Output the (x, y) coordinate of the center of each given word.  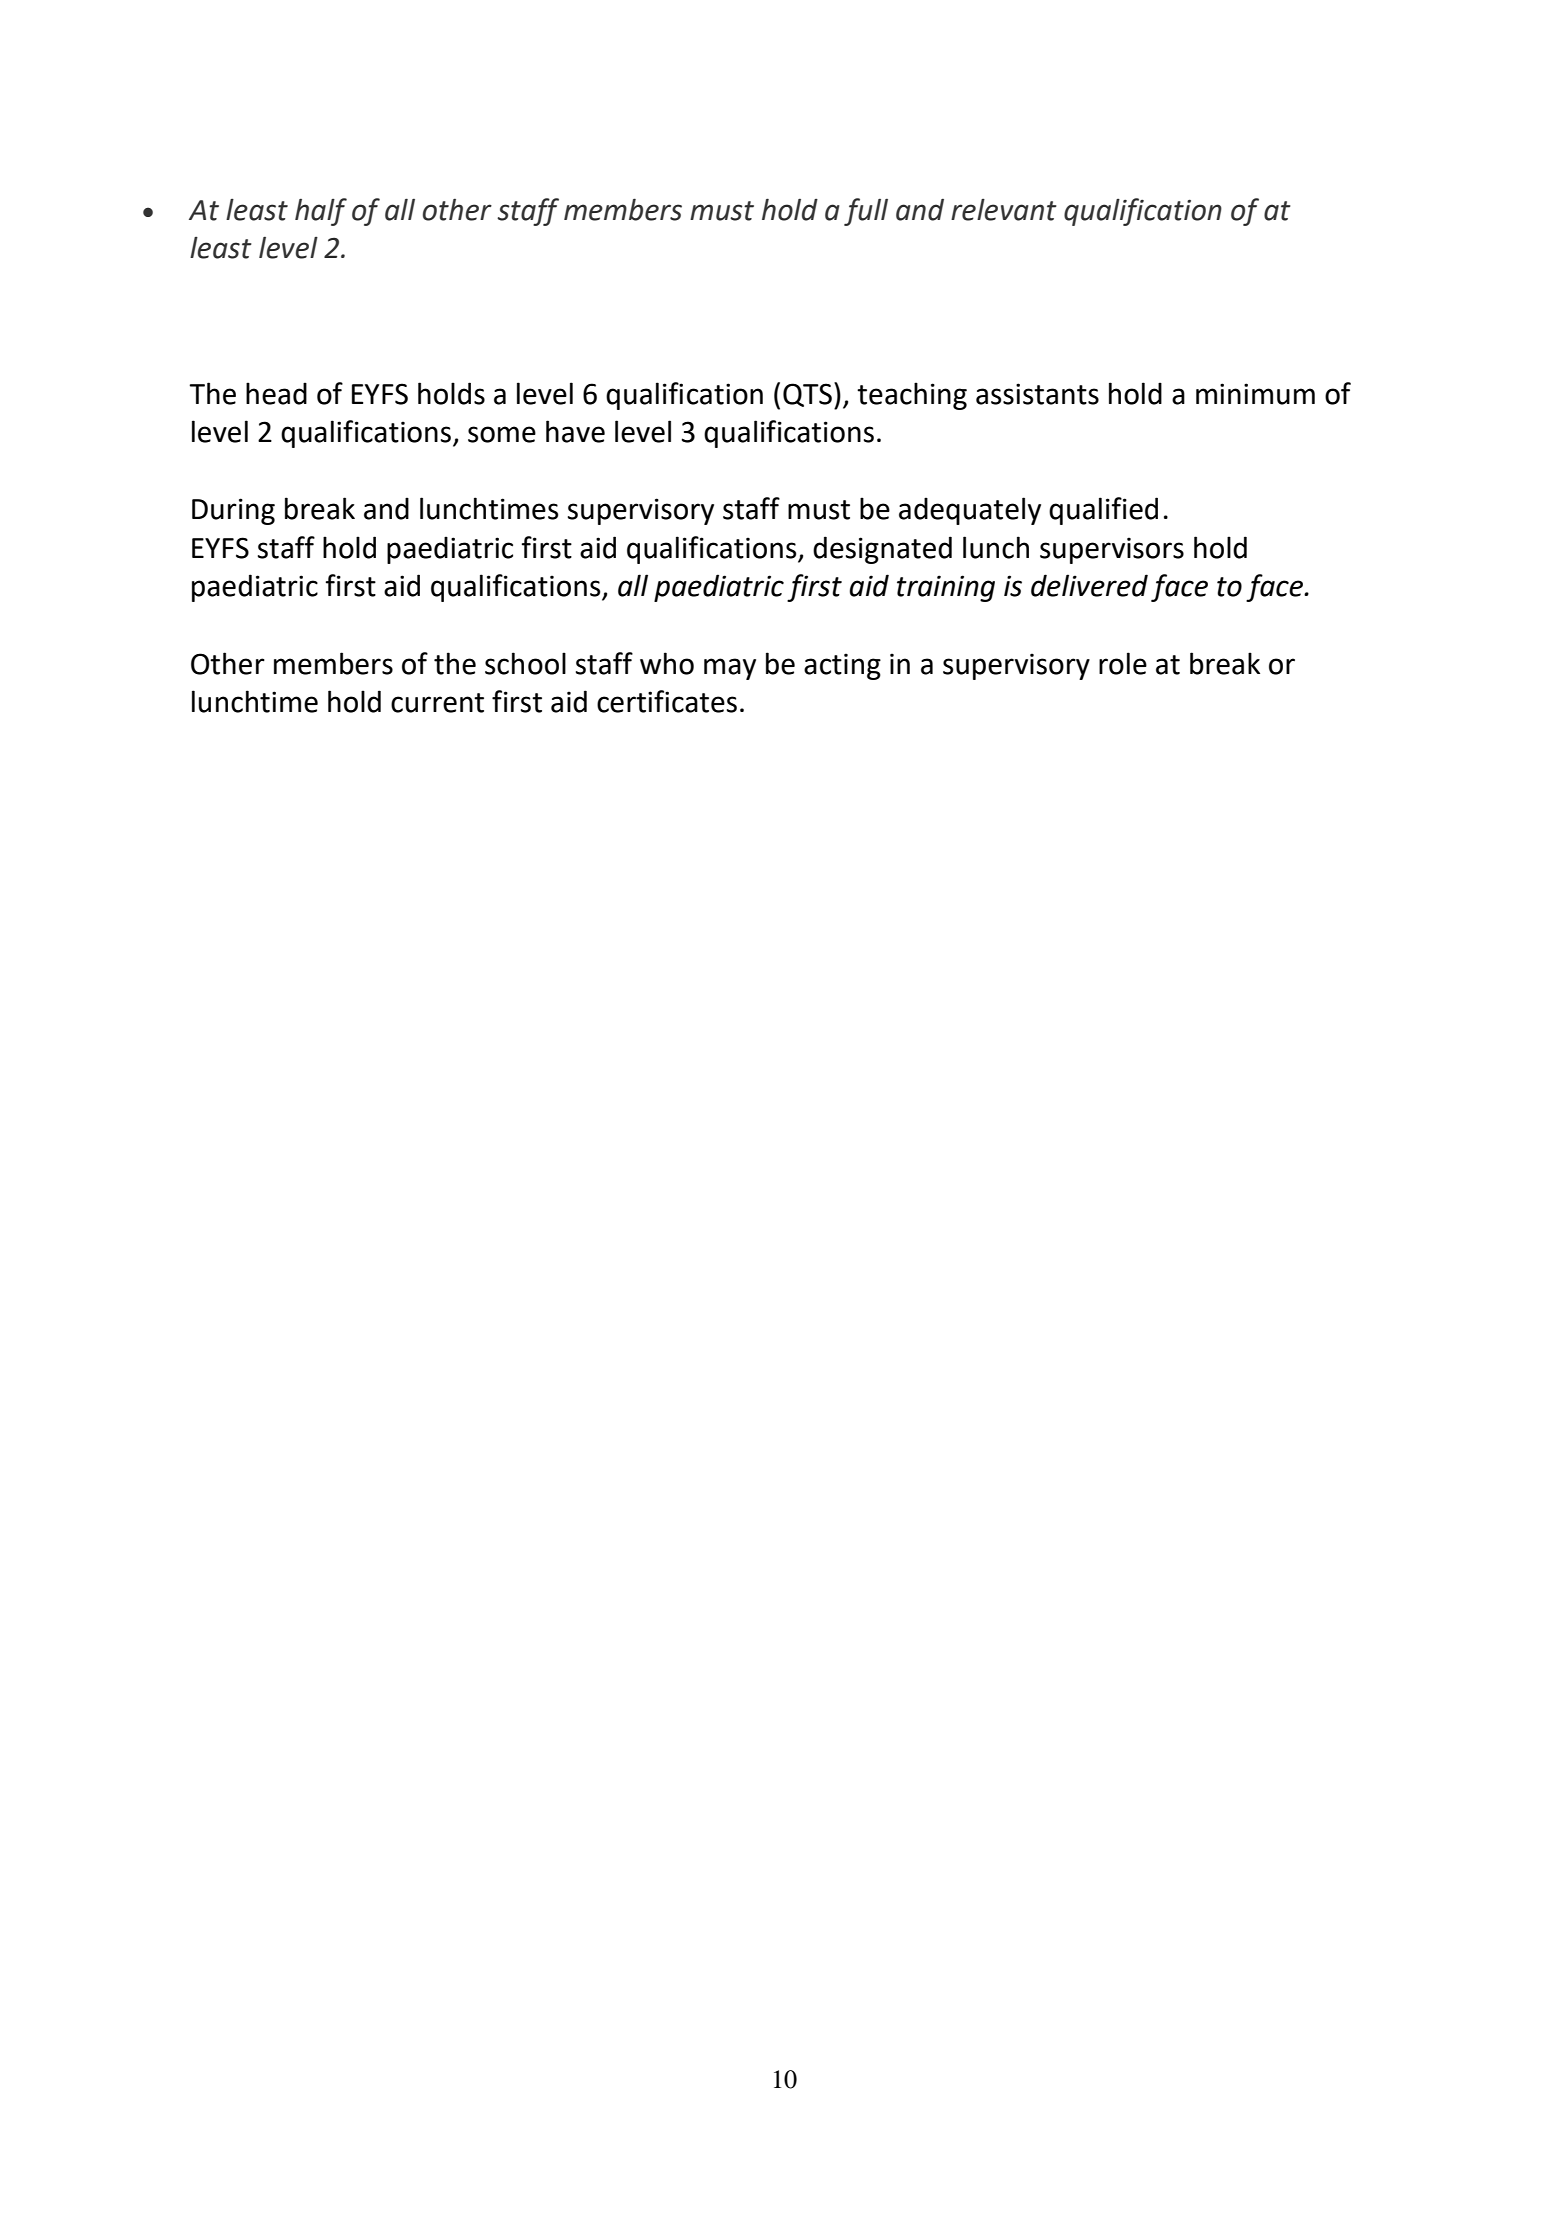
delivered (1089, 585)
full (866, 212)
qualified (1103, 511)
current (437, 703)
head (276, 393)
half (321, 212)
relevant (1004, 210)
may (730, 669)
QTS (807, 395)
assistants (1037, 394)
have (575, 431)
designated (882, 550)
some (502, 434)
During (233, 511)
